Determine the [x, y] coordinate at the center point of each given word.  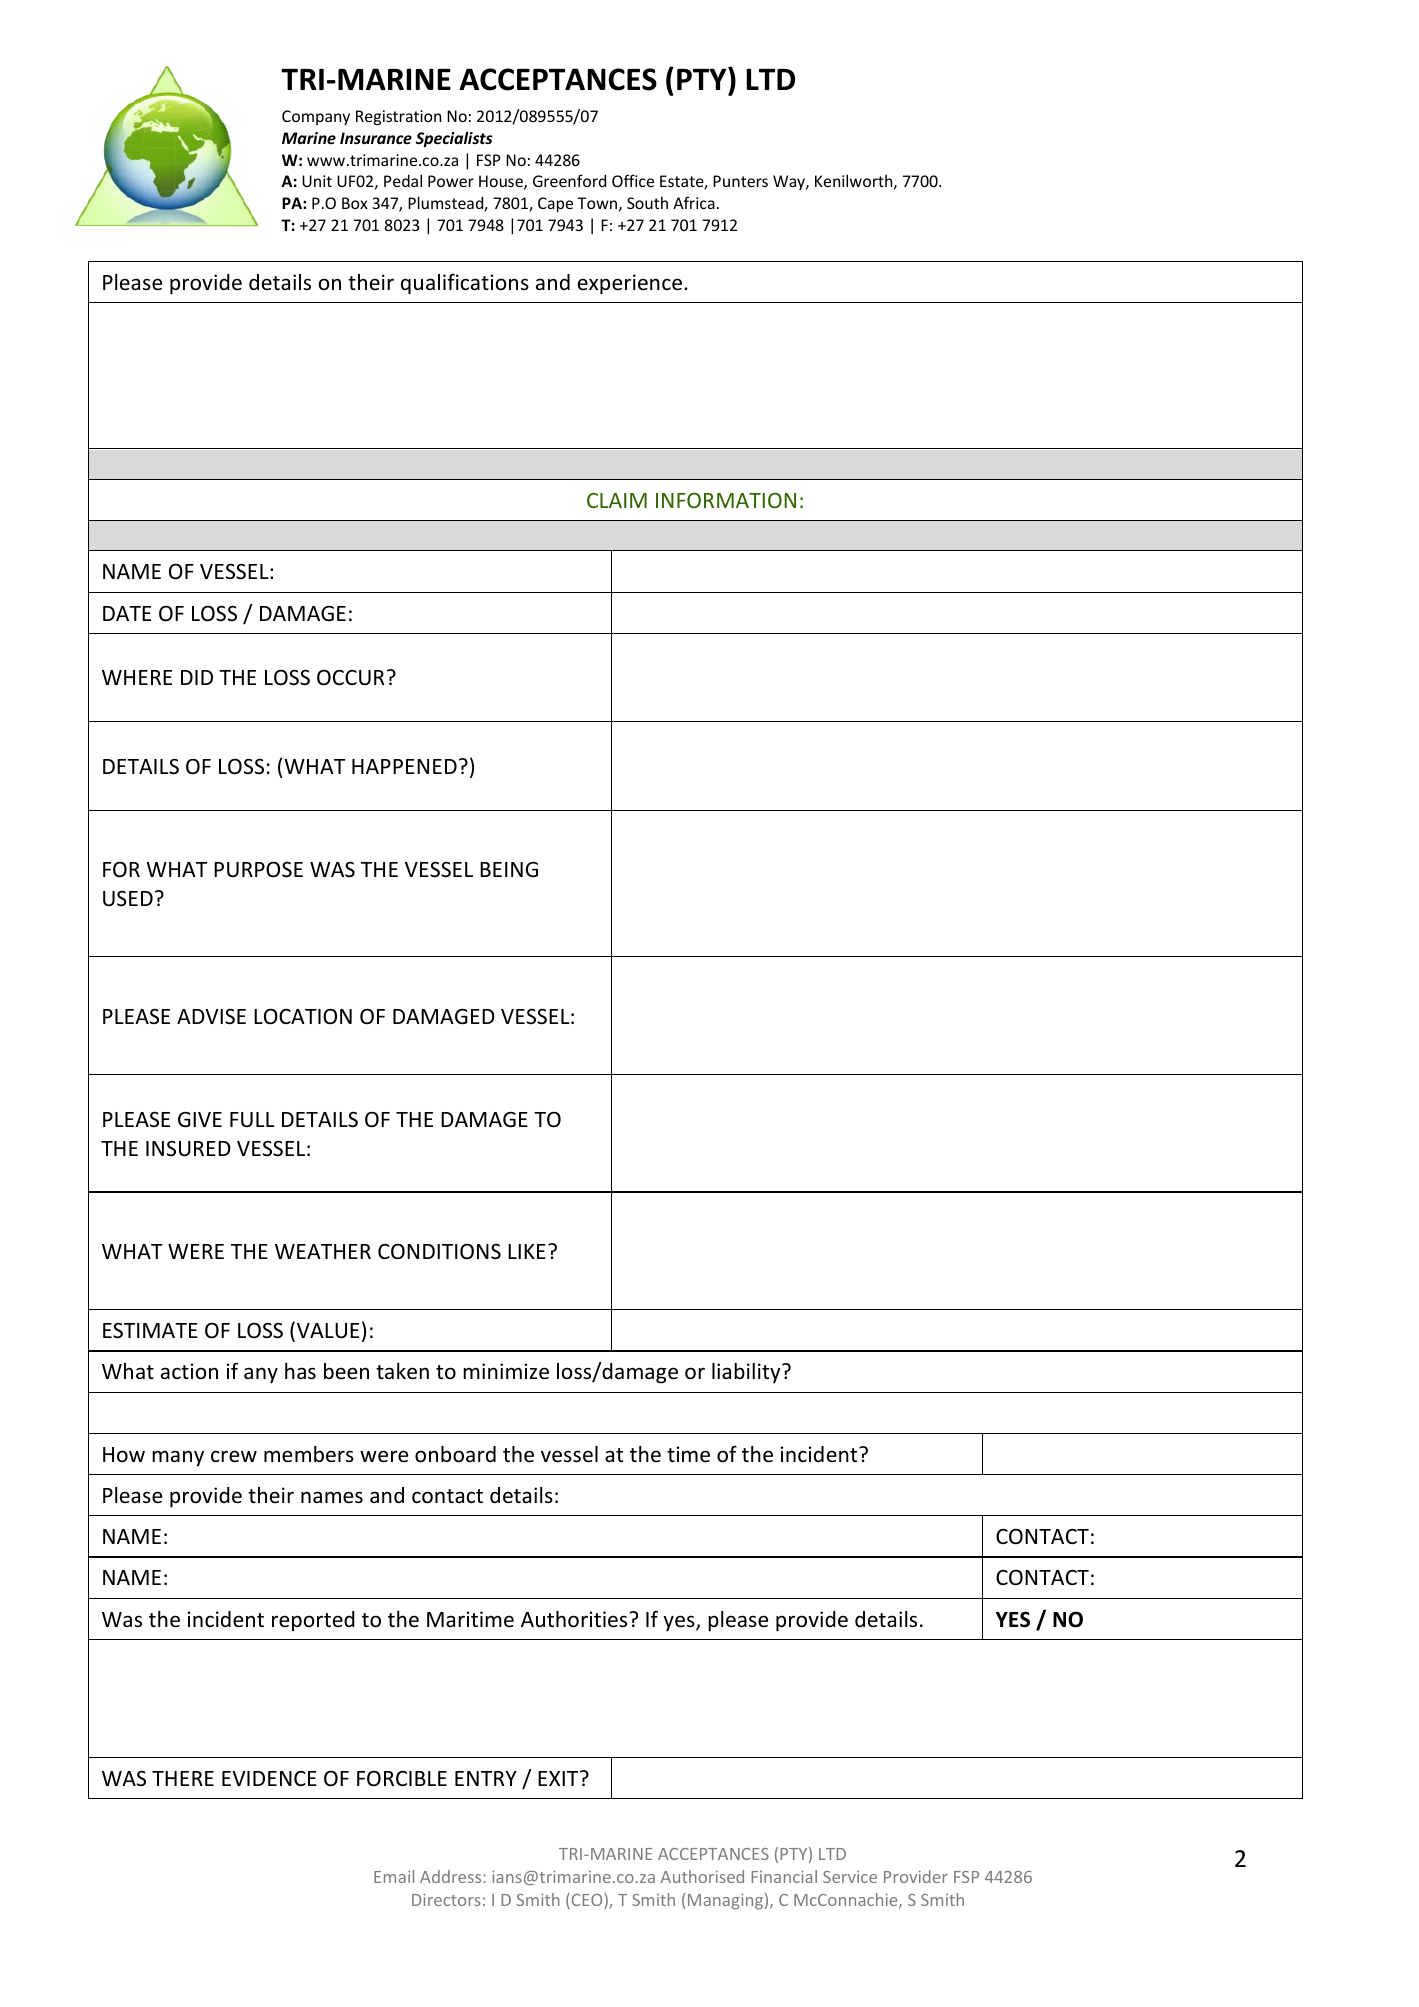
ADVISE [211, 1016]
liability [747, 1373]
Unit [317, 181]
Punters [740, 181]
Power [451, 181]
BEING [509, 870]
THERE [183, 1778]
